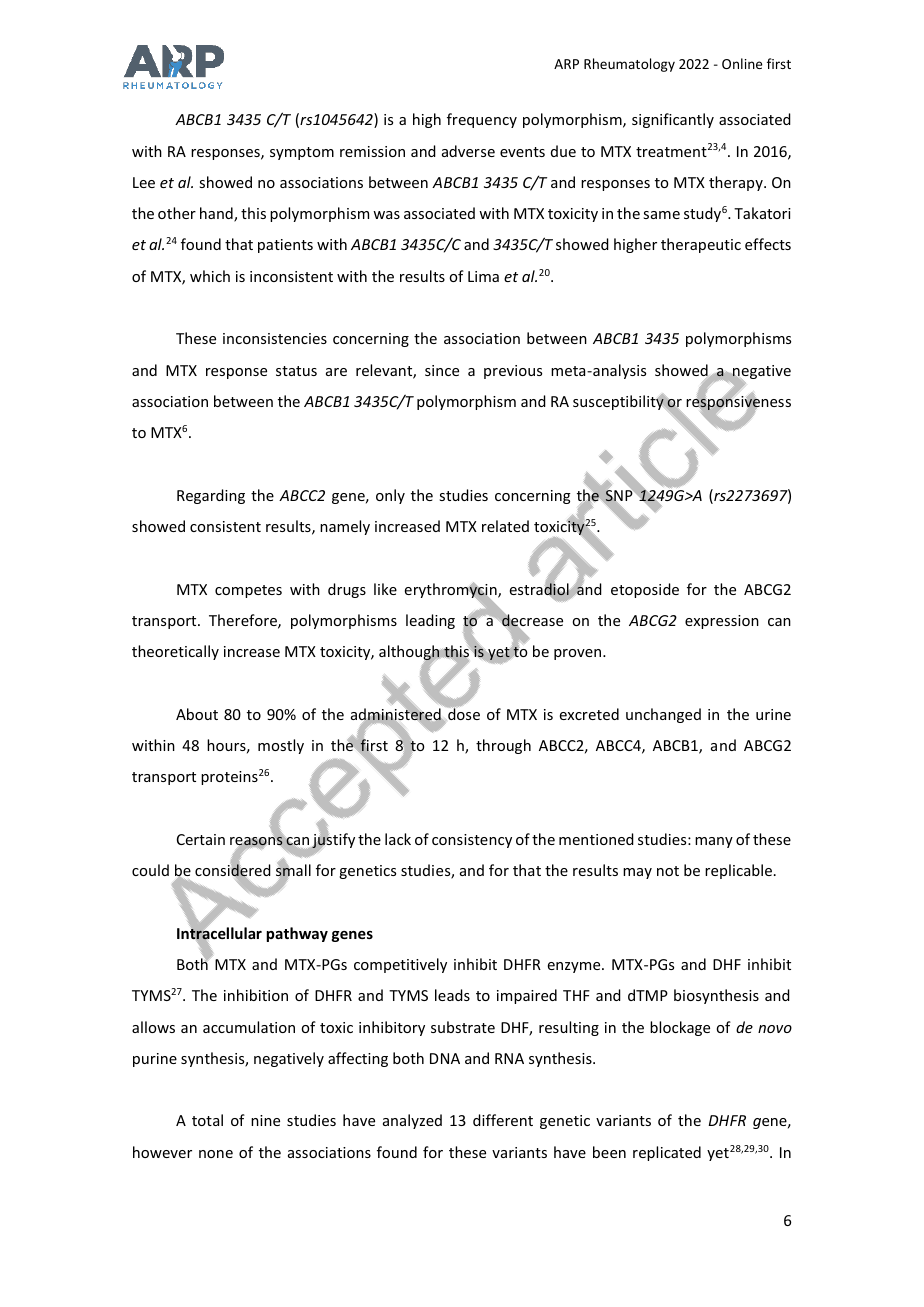 The height and width of the document is (1307, 924). I want to click on total, so click(207, 1120).
